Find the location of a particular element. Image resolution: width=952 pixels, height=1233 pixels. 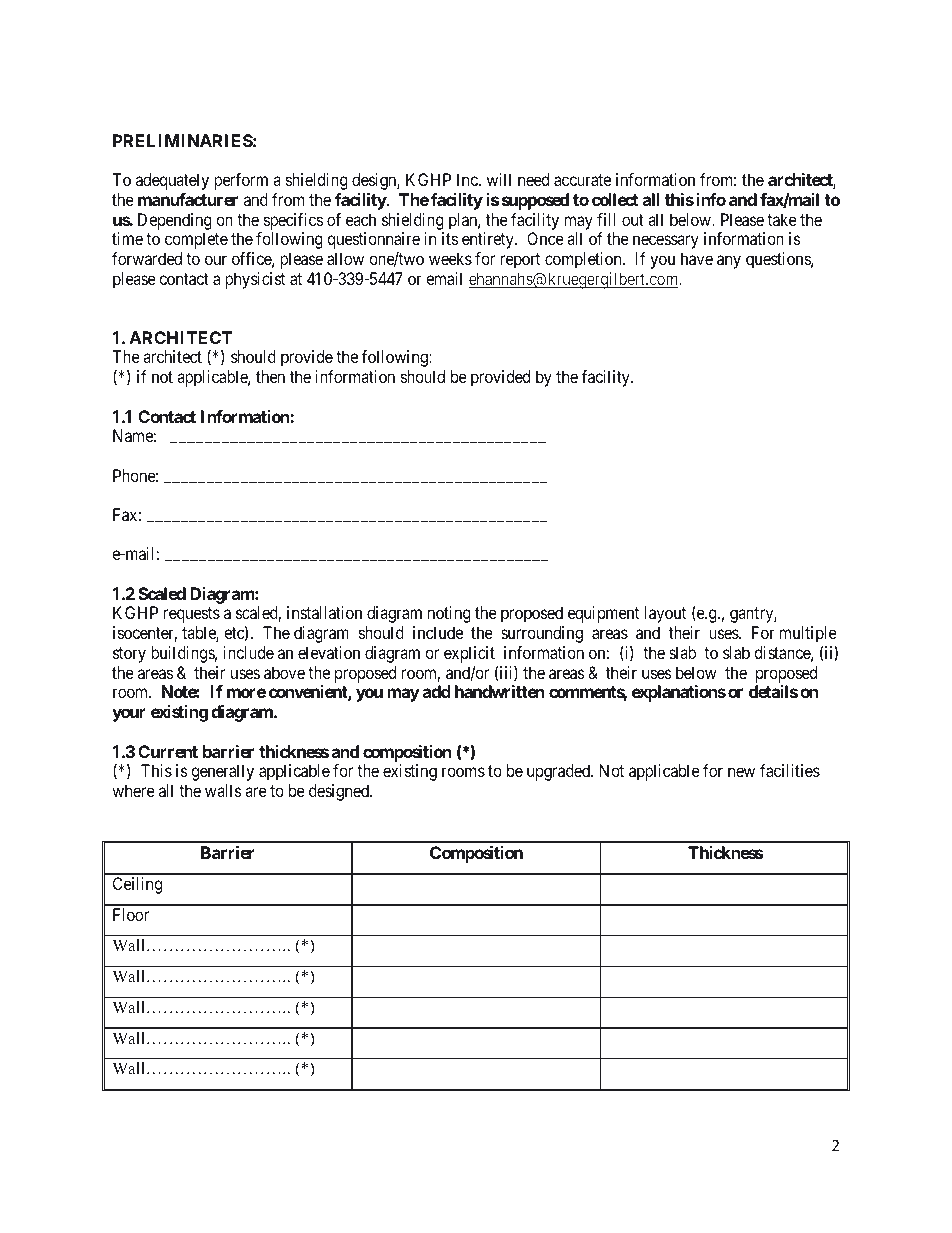

Current is located at coordinates (168, 751).
